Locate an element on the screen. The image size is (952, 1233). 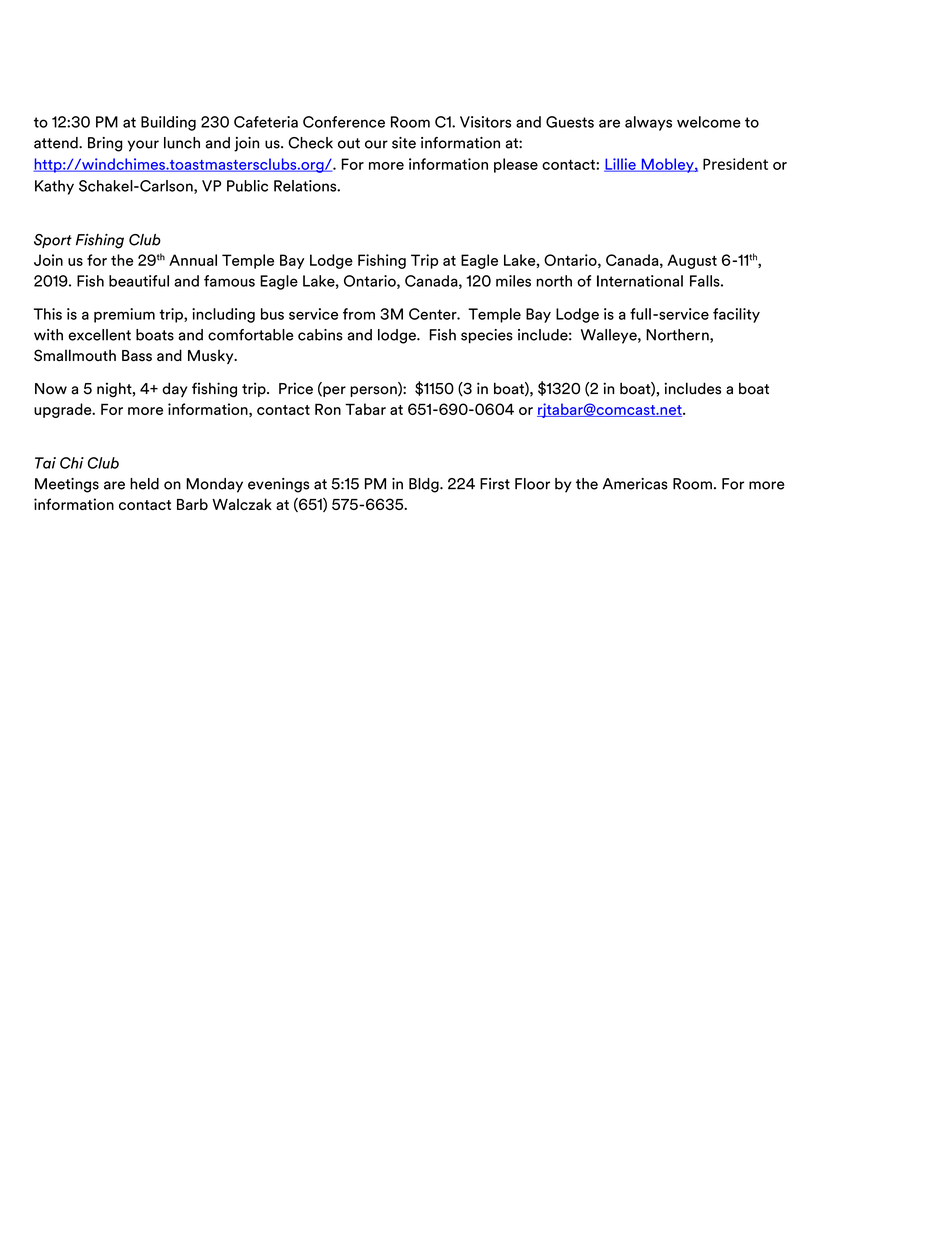
always is located at coordinates (648, 123).
